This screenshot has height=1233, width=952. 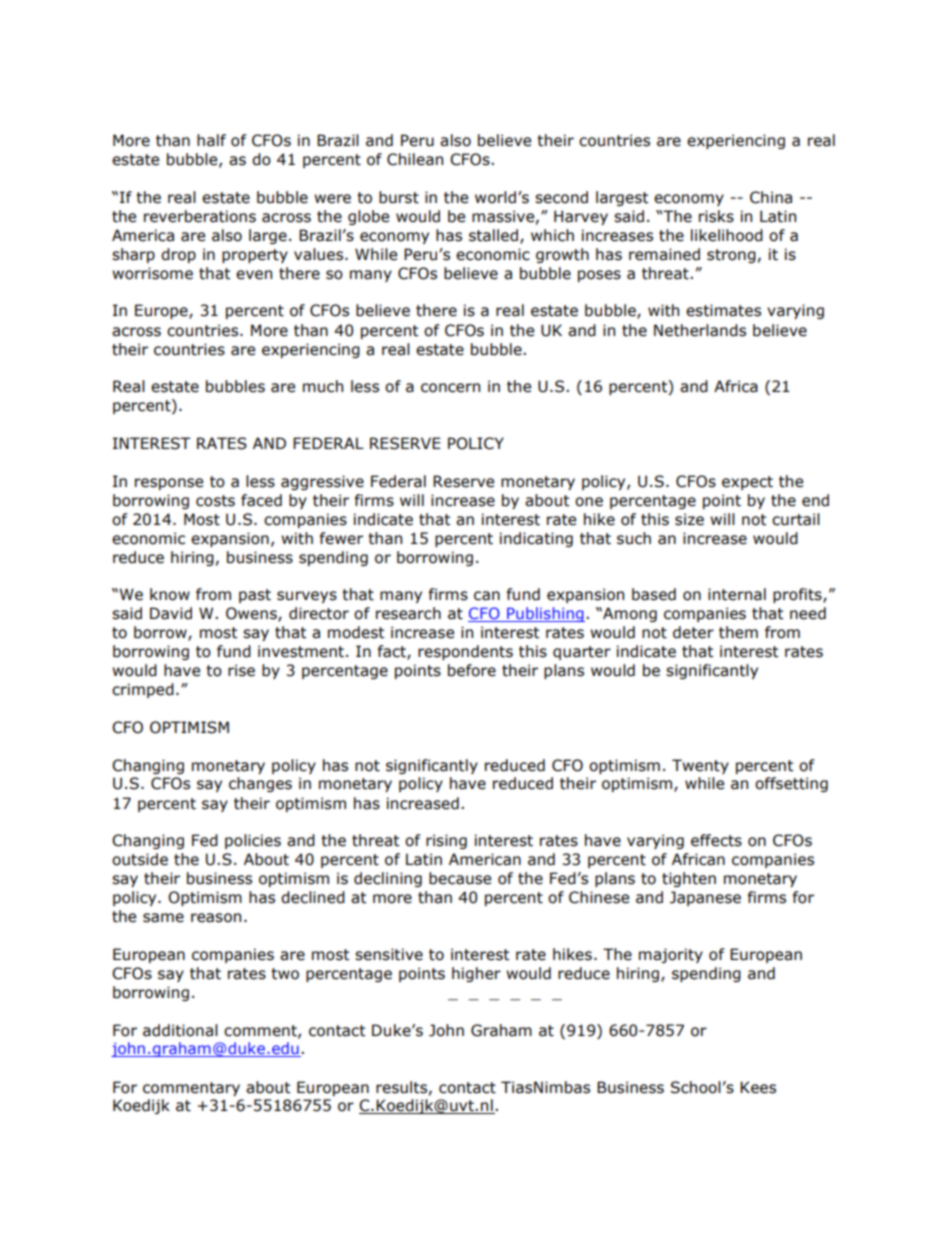 What do you see at coordinates (252, 614) in the screenshot?
I see `Owens` at bounding box center [252, 614].
